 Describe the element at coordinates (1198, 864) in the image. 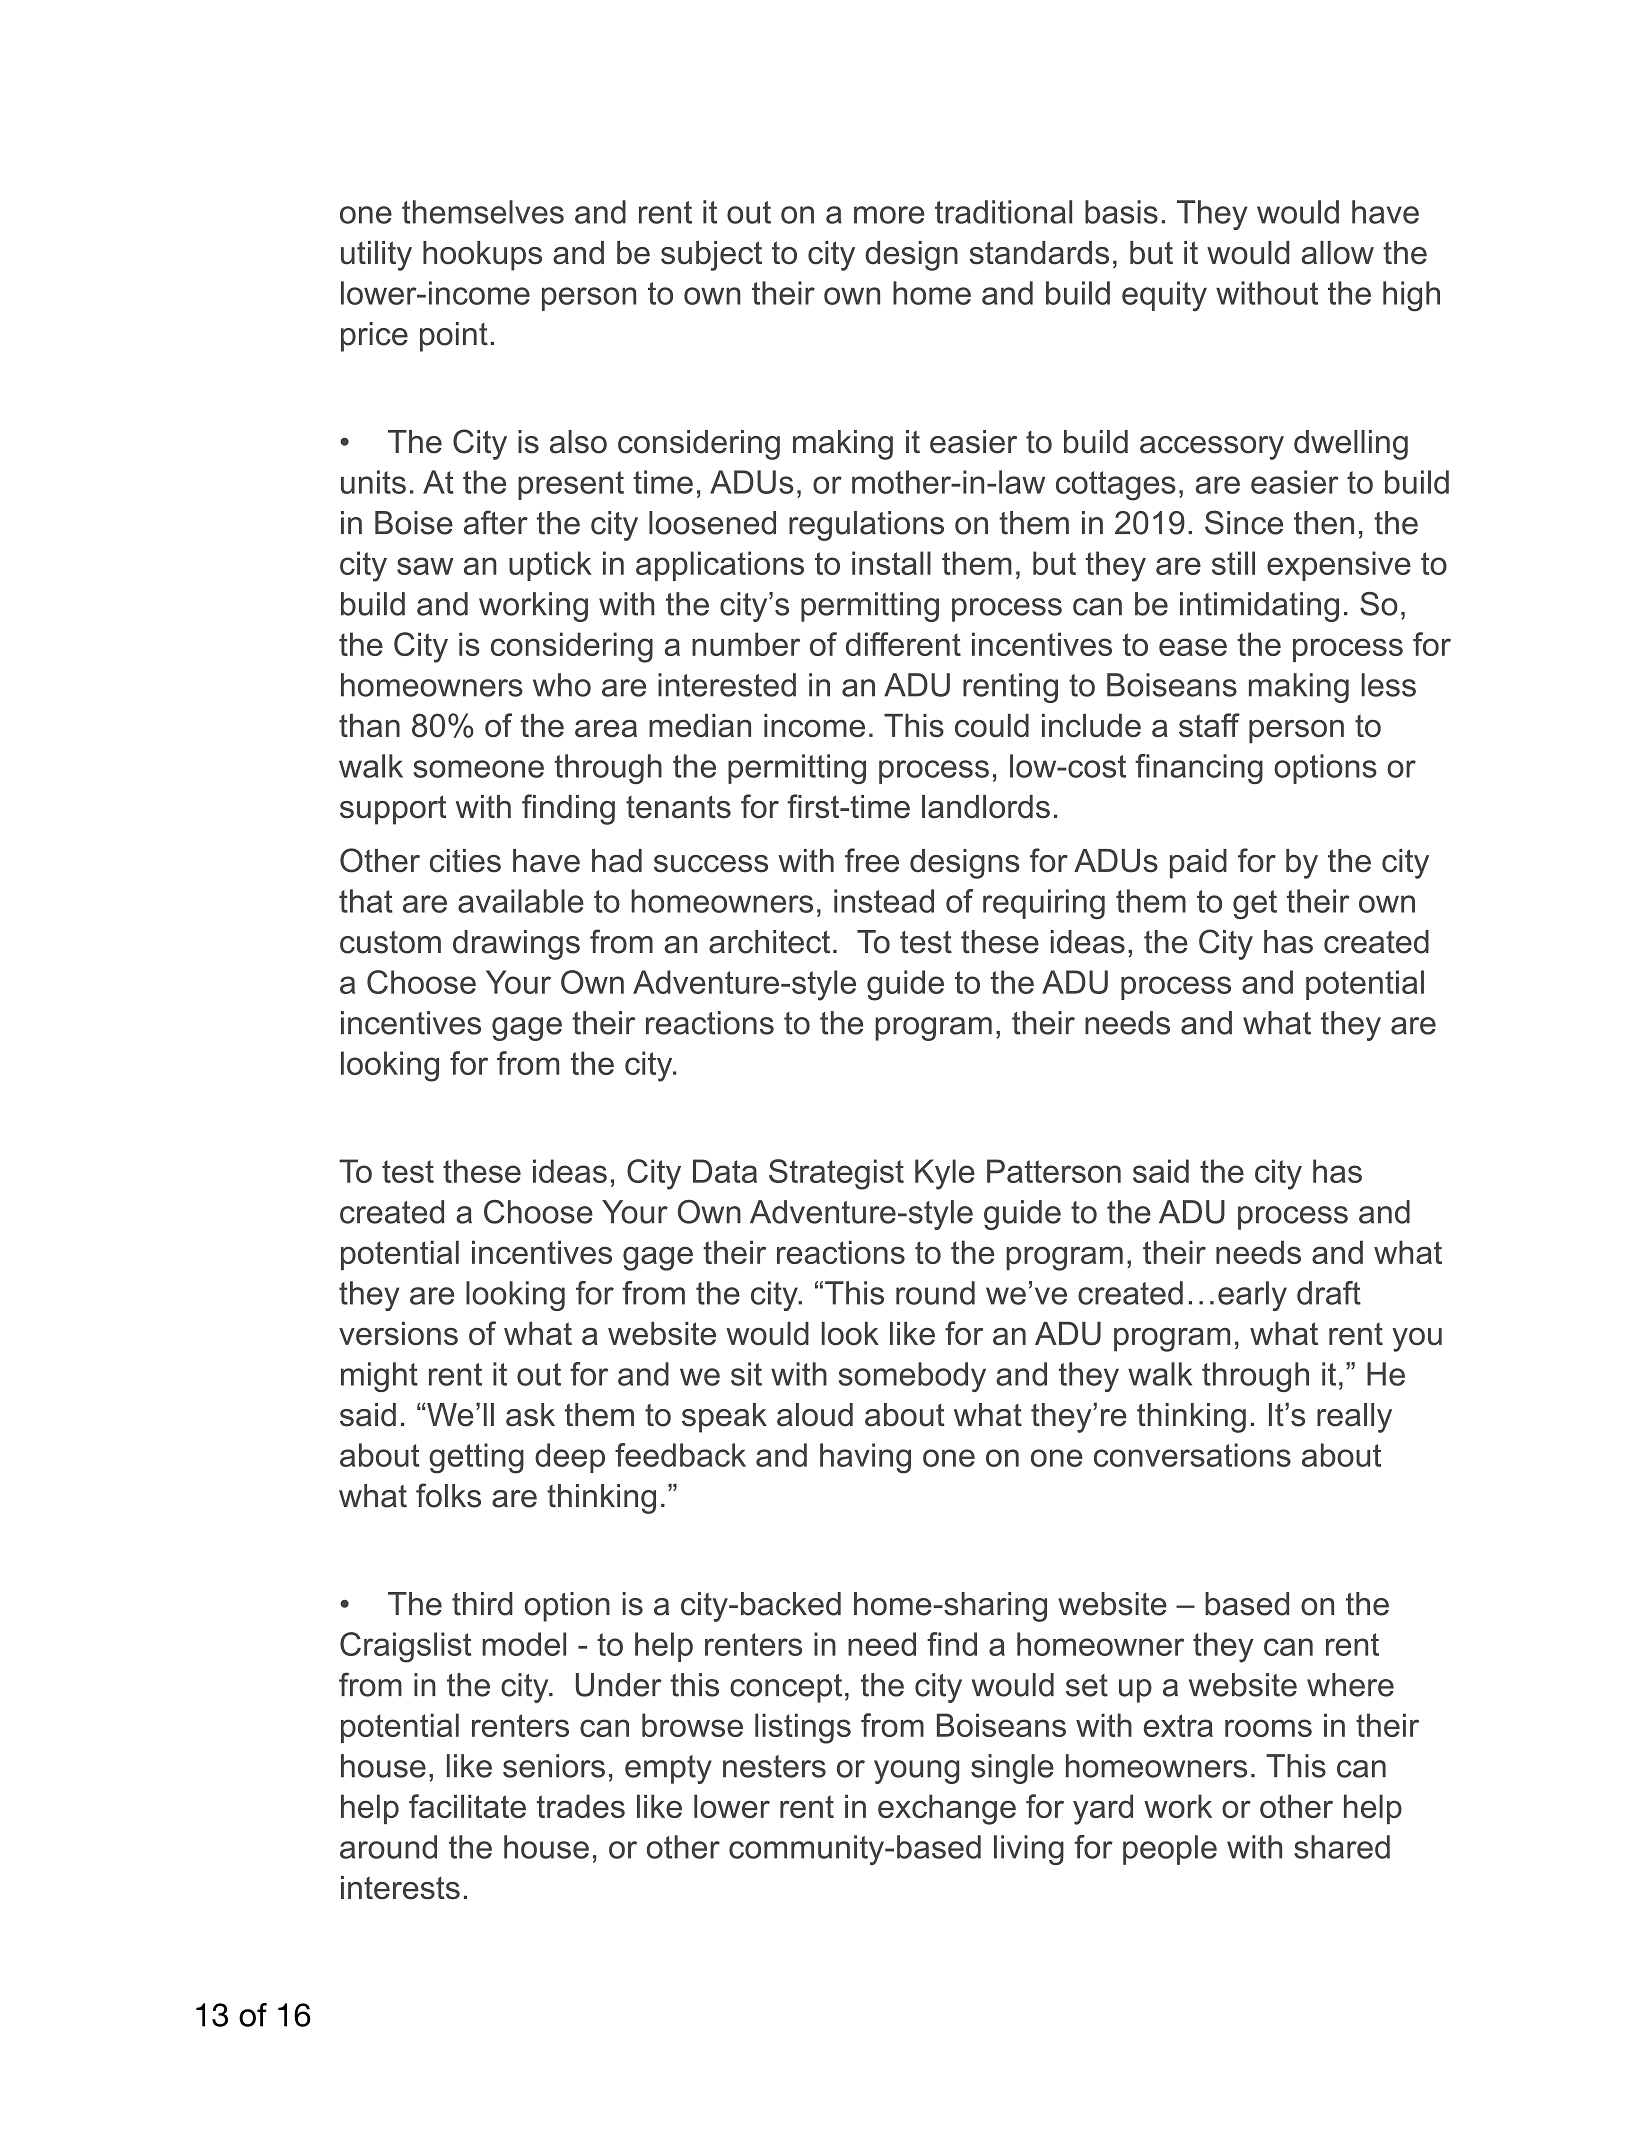

I see `paid` at that location.
